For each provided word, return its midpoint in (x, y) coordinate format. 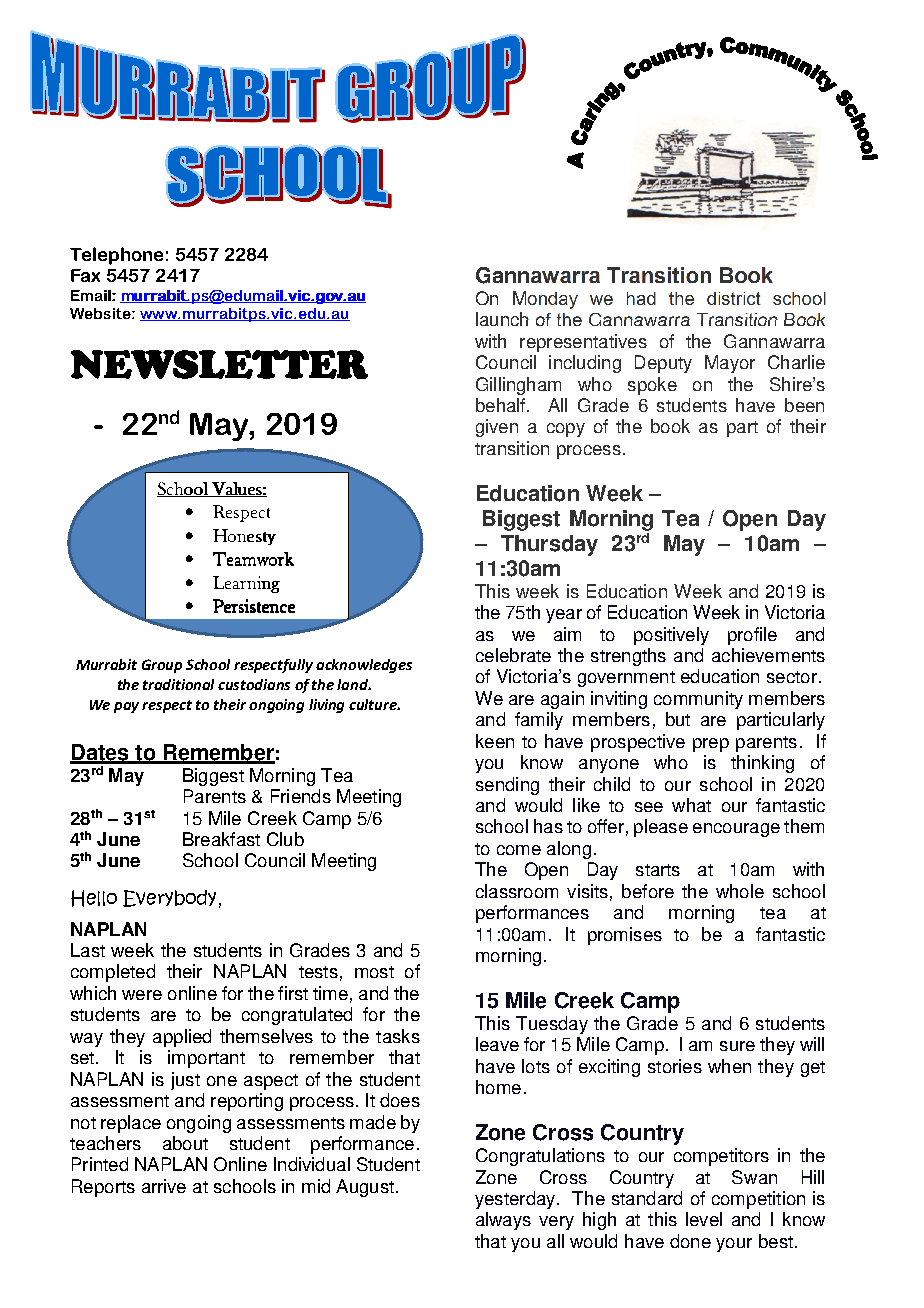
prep (711, 745)
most (374, 972)
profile (752, 636)
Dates (100, 753)
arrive (164, 1186)
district (734, 298)
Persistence (254, 606)
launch (502, 319)
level (704, 1219)
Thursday (549, 545)
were (142, 995)
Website (101, 313)
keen (495, 741)
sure (737, 1046)
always (503, 1221)
